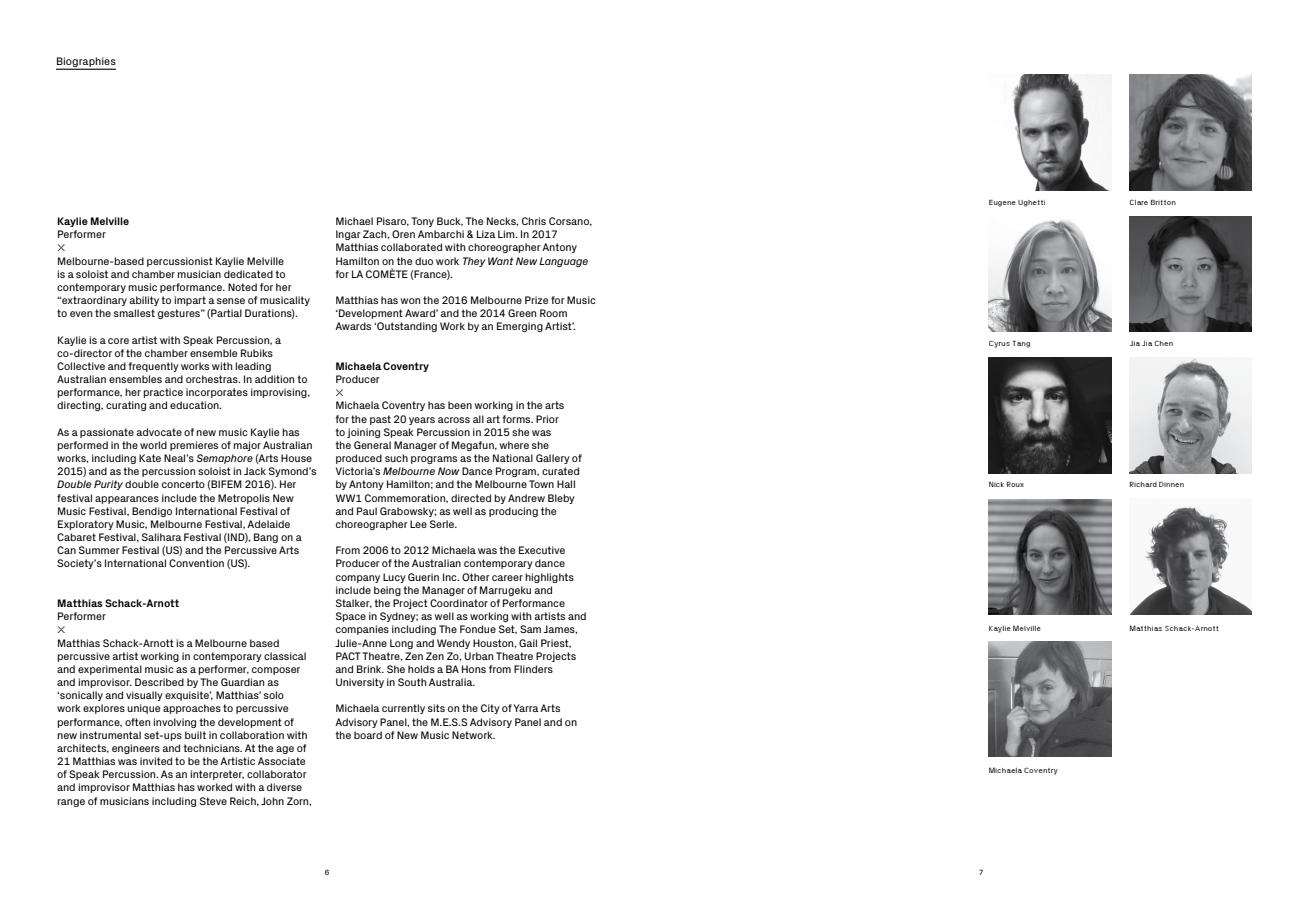  Describe the element at coordinates (530, 629) in the document. I see `Sam` at that location.
